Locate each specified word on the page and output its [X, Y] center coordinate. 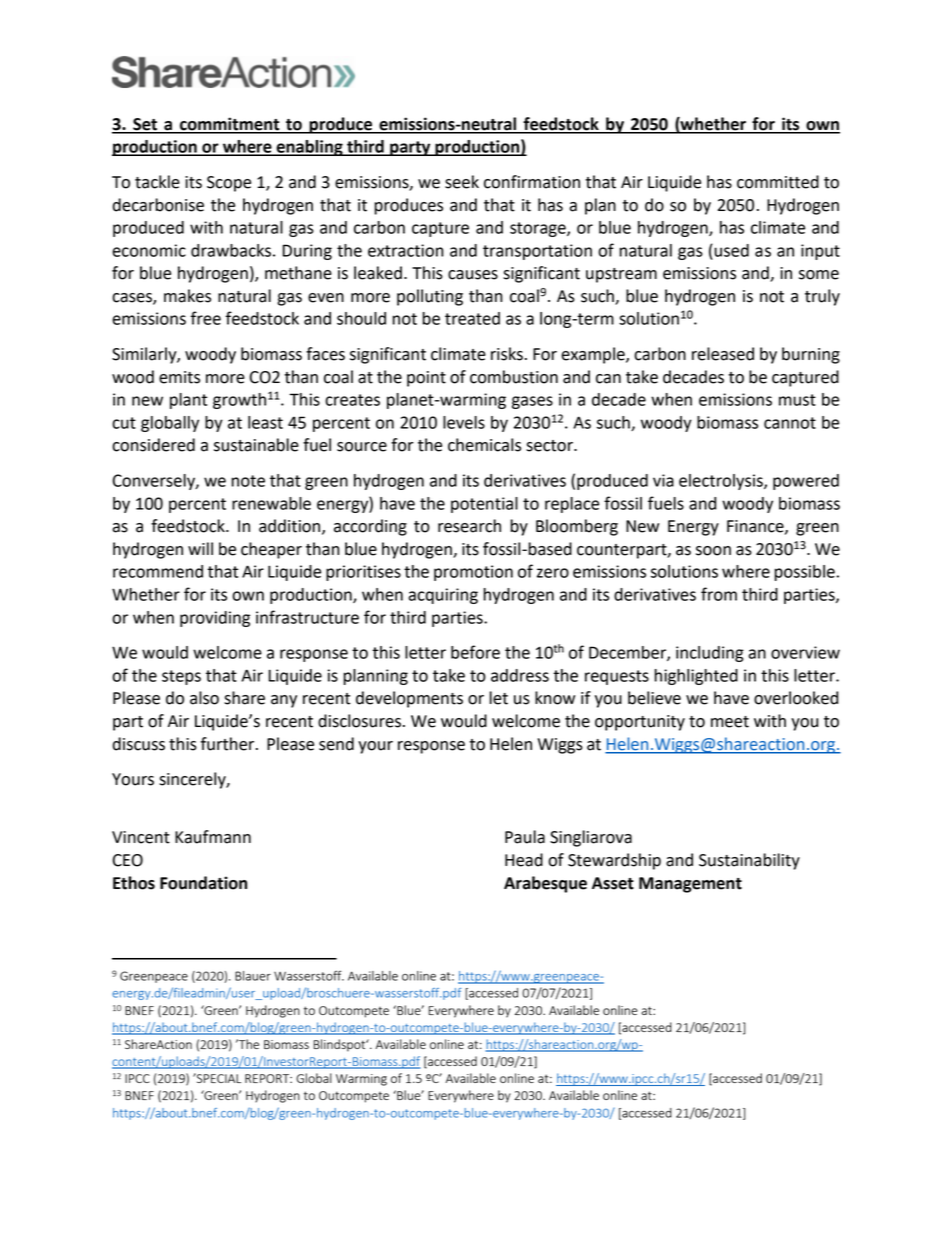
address [520, 675]
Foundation [203, 883]
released [723, 354]
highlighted [696, 677]
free [206, 318]
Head [524, 860]
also [204, 698]
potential [484, 505]
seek [462, 182]
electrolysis [722, 482]
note [248, 481]
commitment [230, 125]
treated [472, 318]
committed [778, 182]
